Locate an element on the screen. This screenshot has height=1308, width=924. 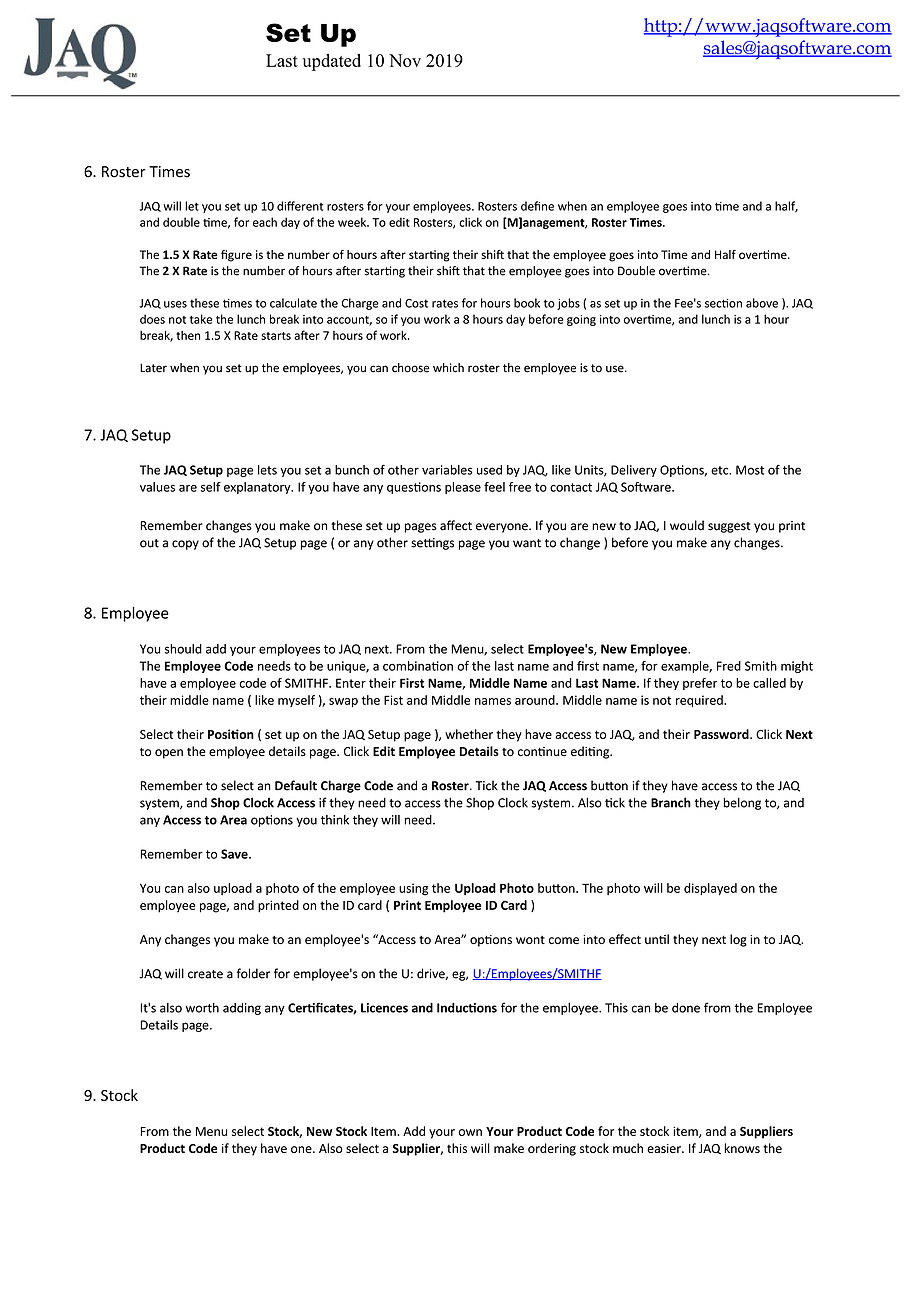
settings is located at coordinates (432, 544).
